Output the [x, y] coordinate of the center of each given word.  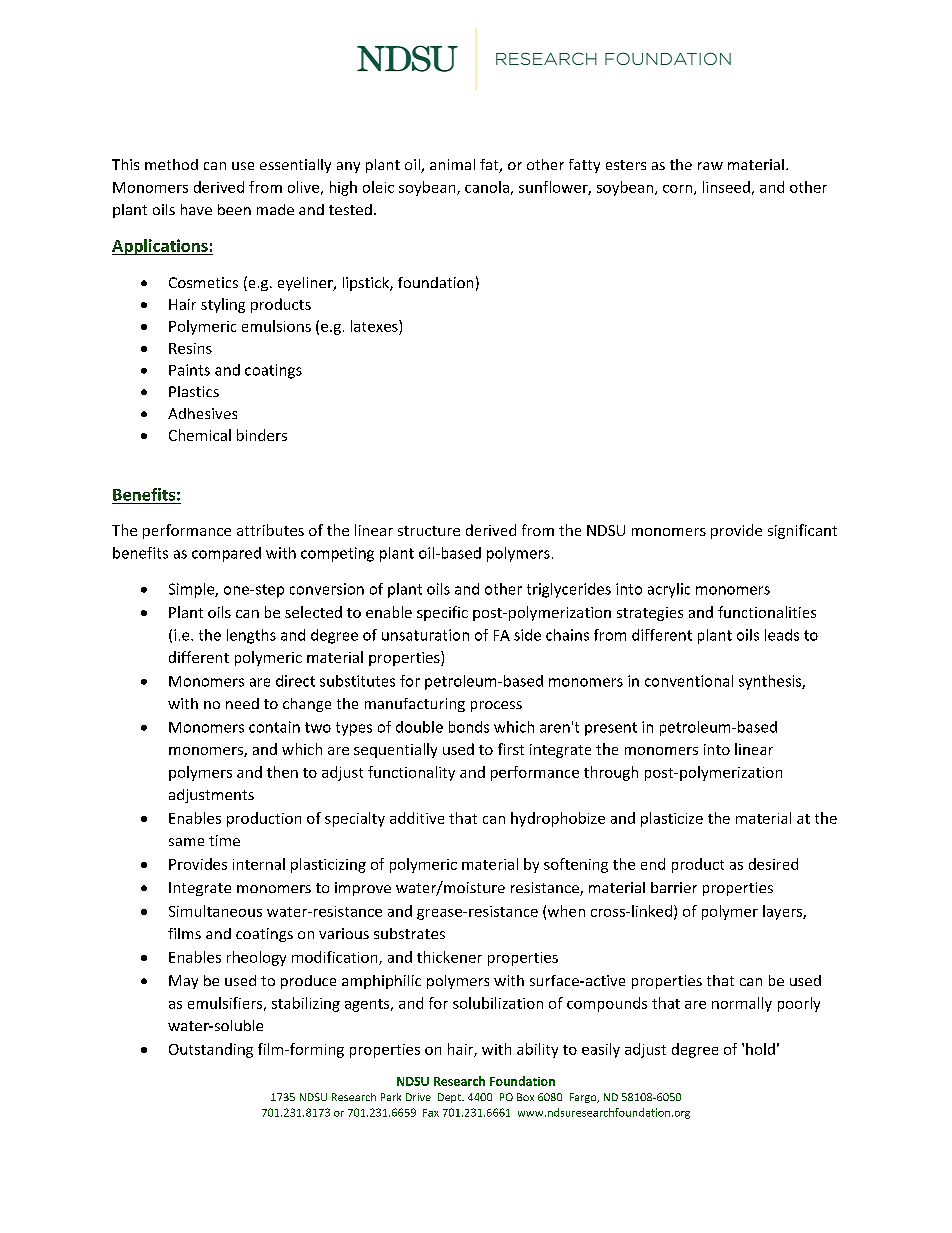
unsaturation [425, 635]
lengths [251, 636]
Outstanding [211, 1050]
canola [487, 187]
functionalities [767, 612]
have [196, 209]
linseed [726, 187]
